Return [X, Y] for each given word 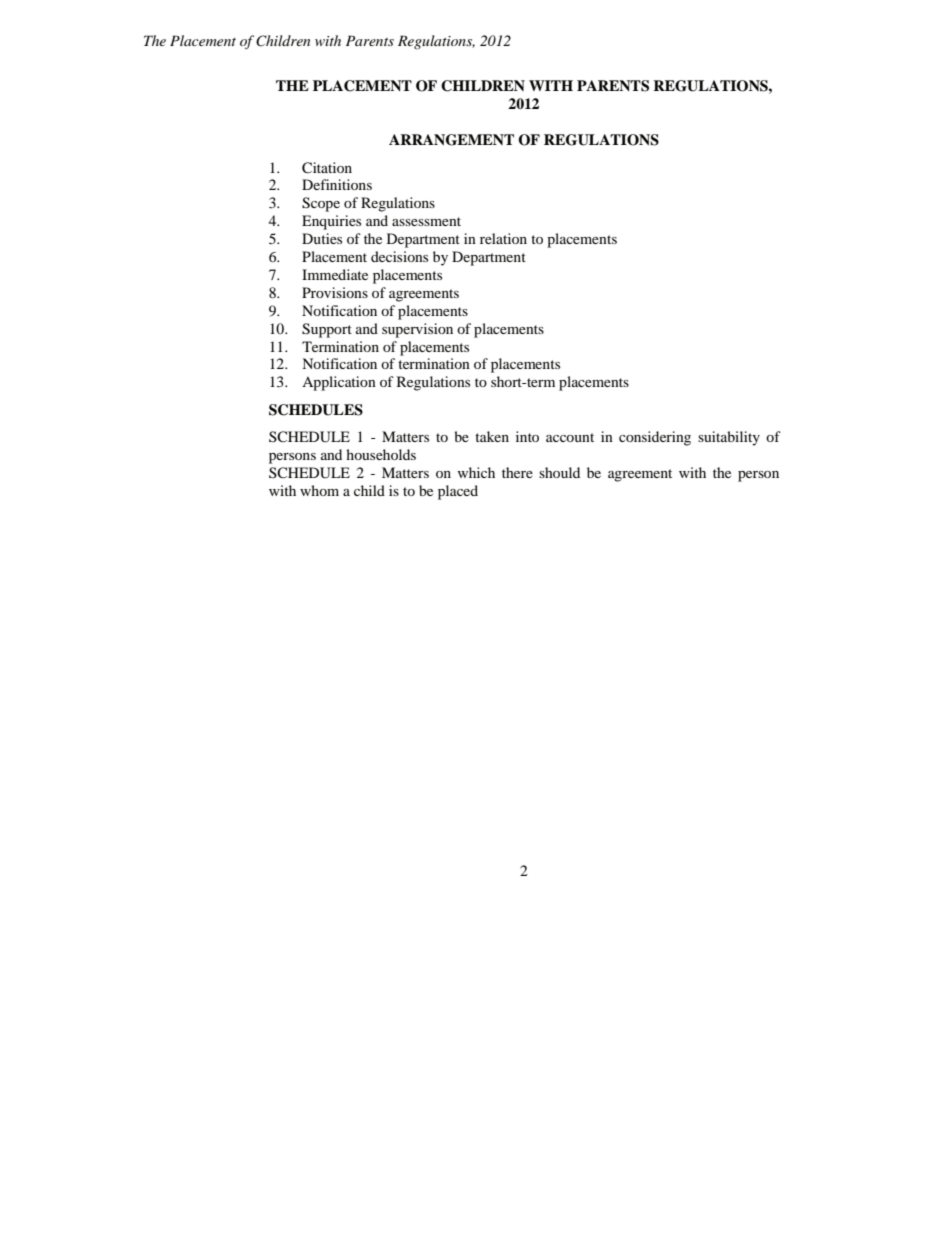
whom [319, 490]
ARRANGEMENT [451, 140]
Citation [327, 168]
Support [327, 330]
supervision [417, 330]
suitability [729, 438]
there [517, 472]
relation [503, 238]
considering [655, 438]
